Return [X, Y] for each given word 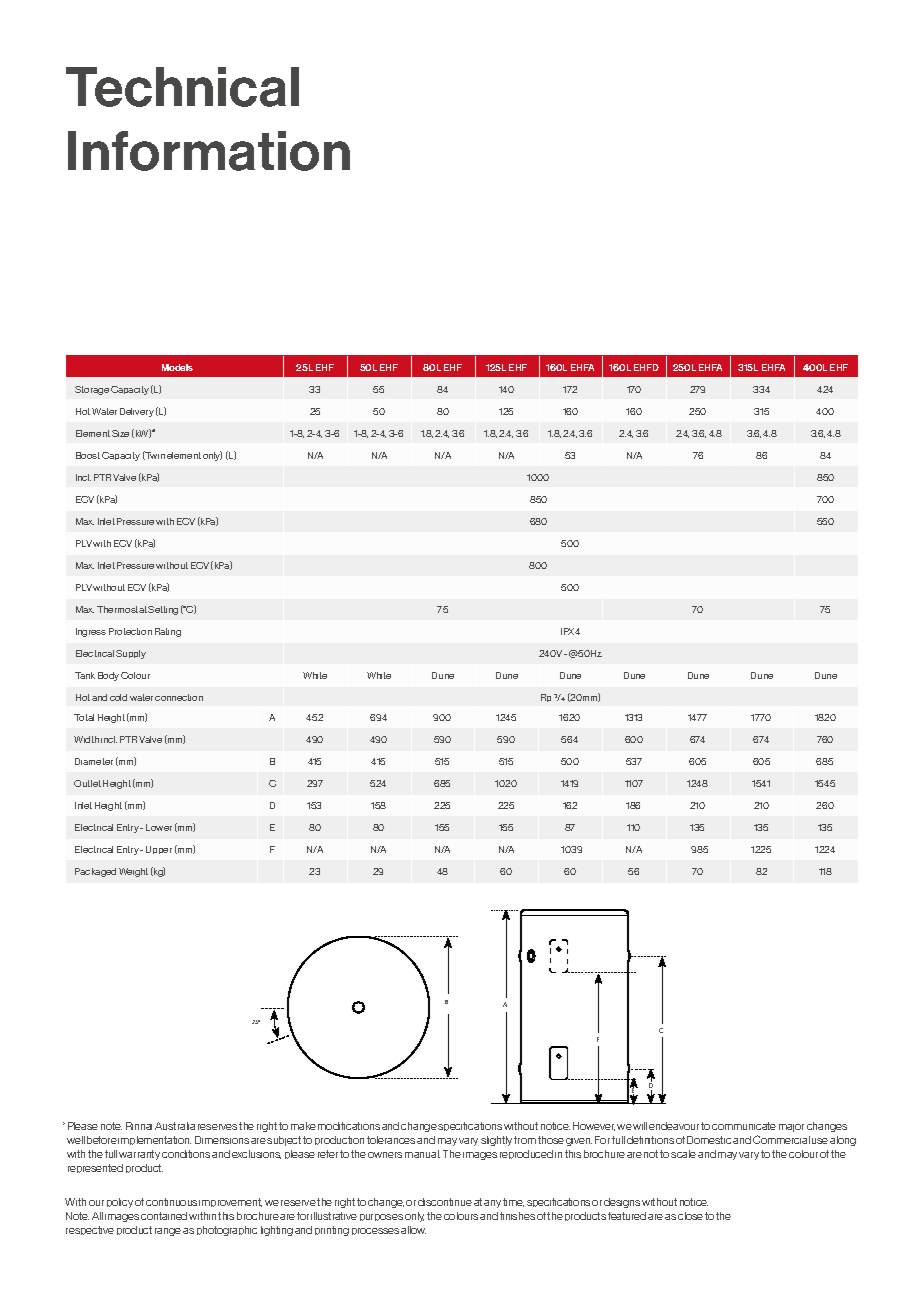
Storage [92, 390]
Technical [182, 87]
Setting [163, 610]
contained [164, 1216]
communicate [744, 1126]
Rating [168, 632]
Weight [133, 872]
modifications [349, 1126]
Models [177, 367]
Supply [131, 654]
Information [209, 151]
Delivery [137, 412]
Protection [130, 631]
